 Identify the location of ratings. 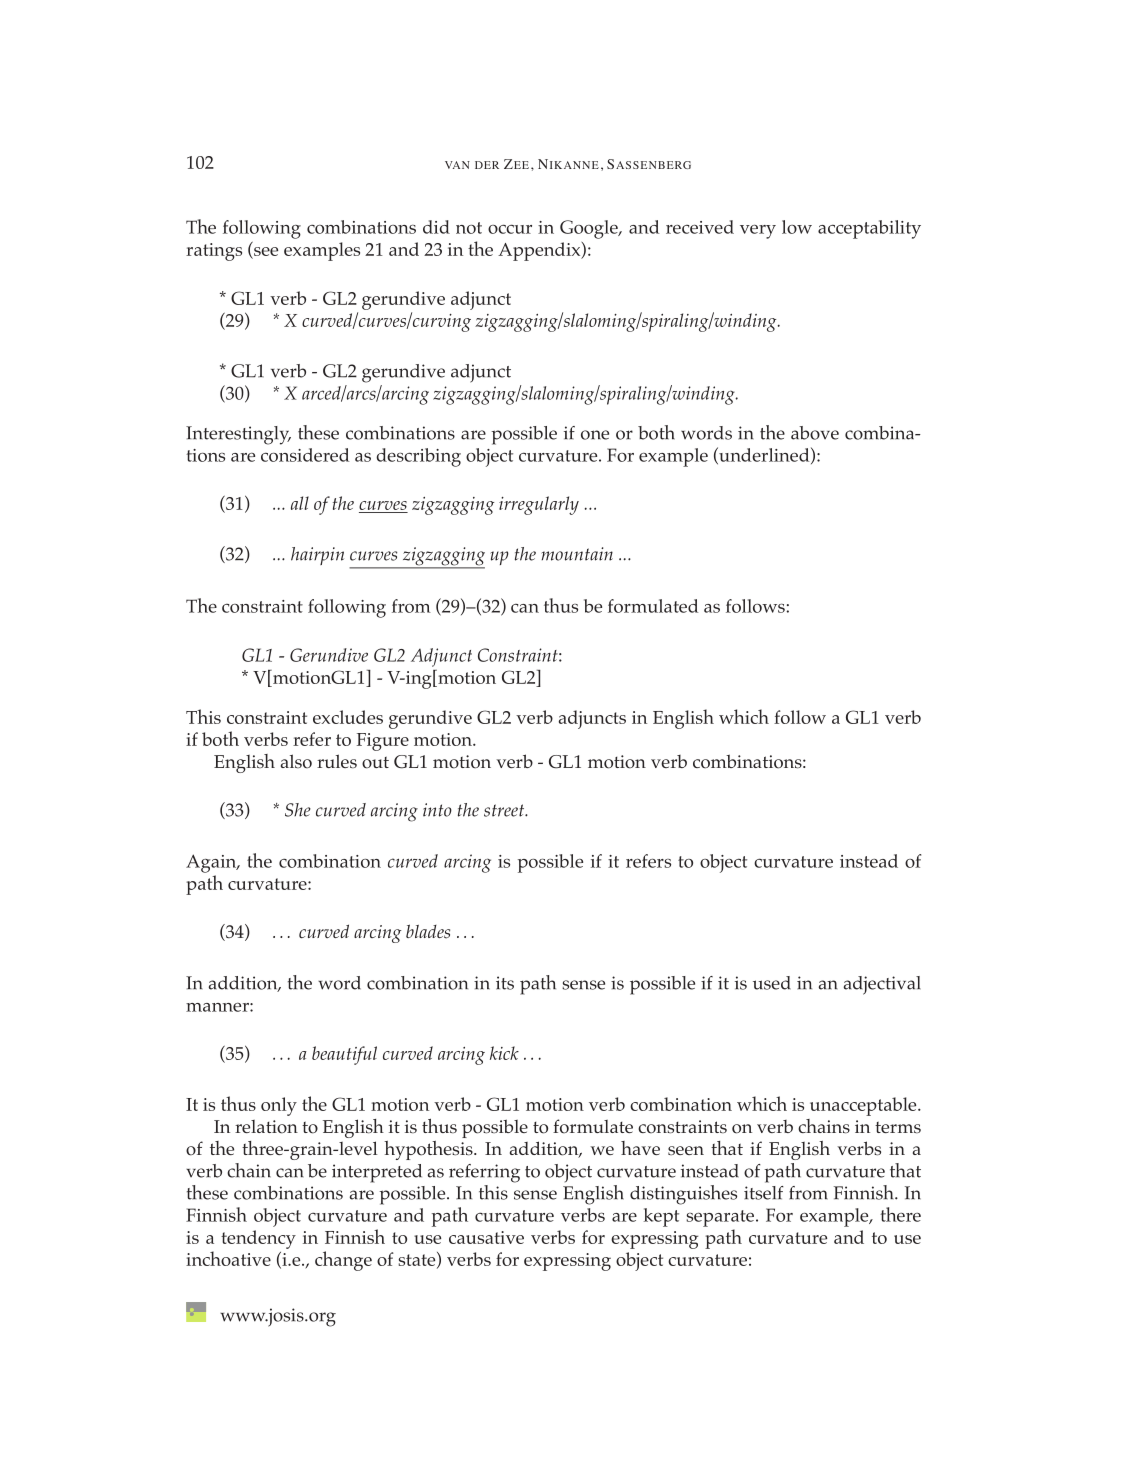
(214, 252).
